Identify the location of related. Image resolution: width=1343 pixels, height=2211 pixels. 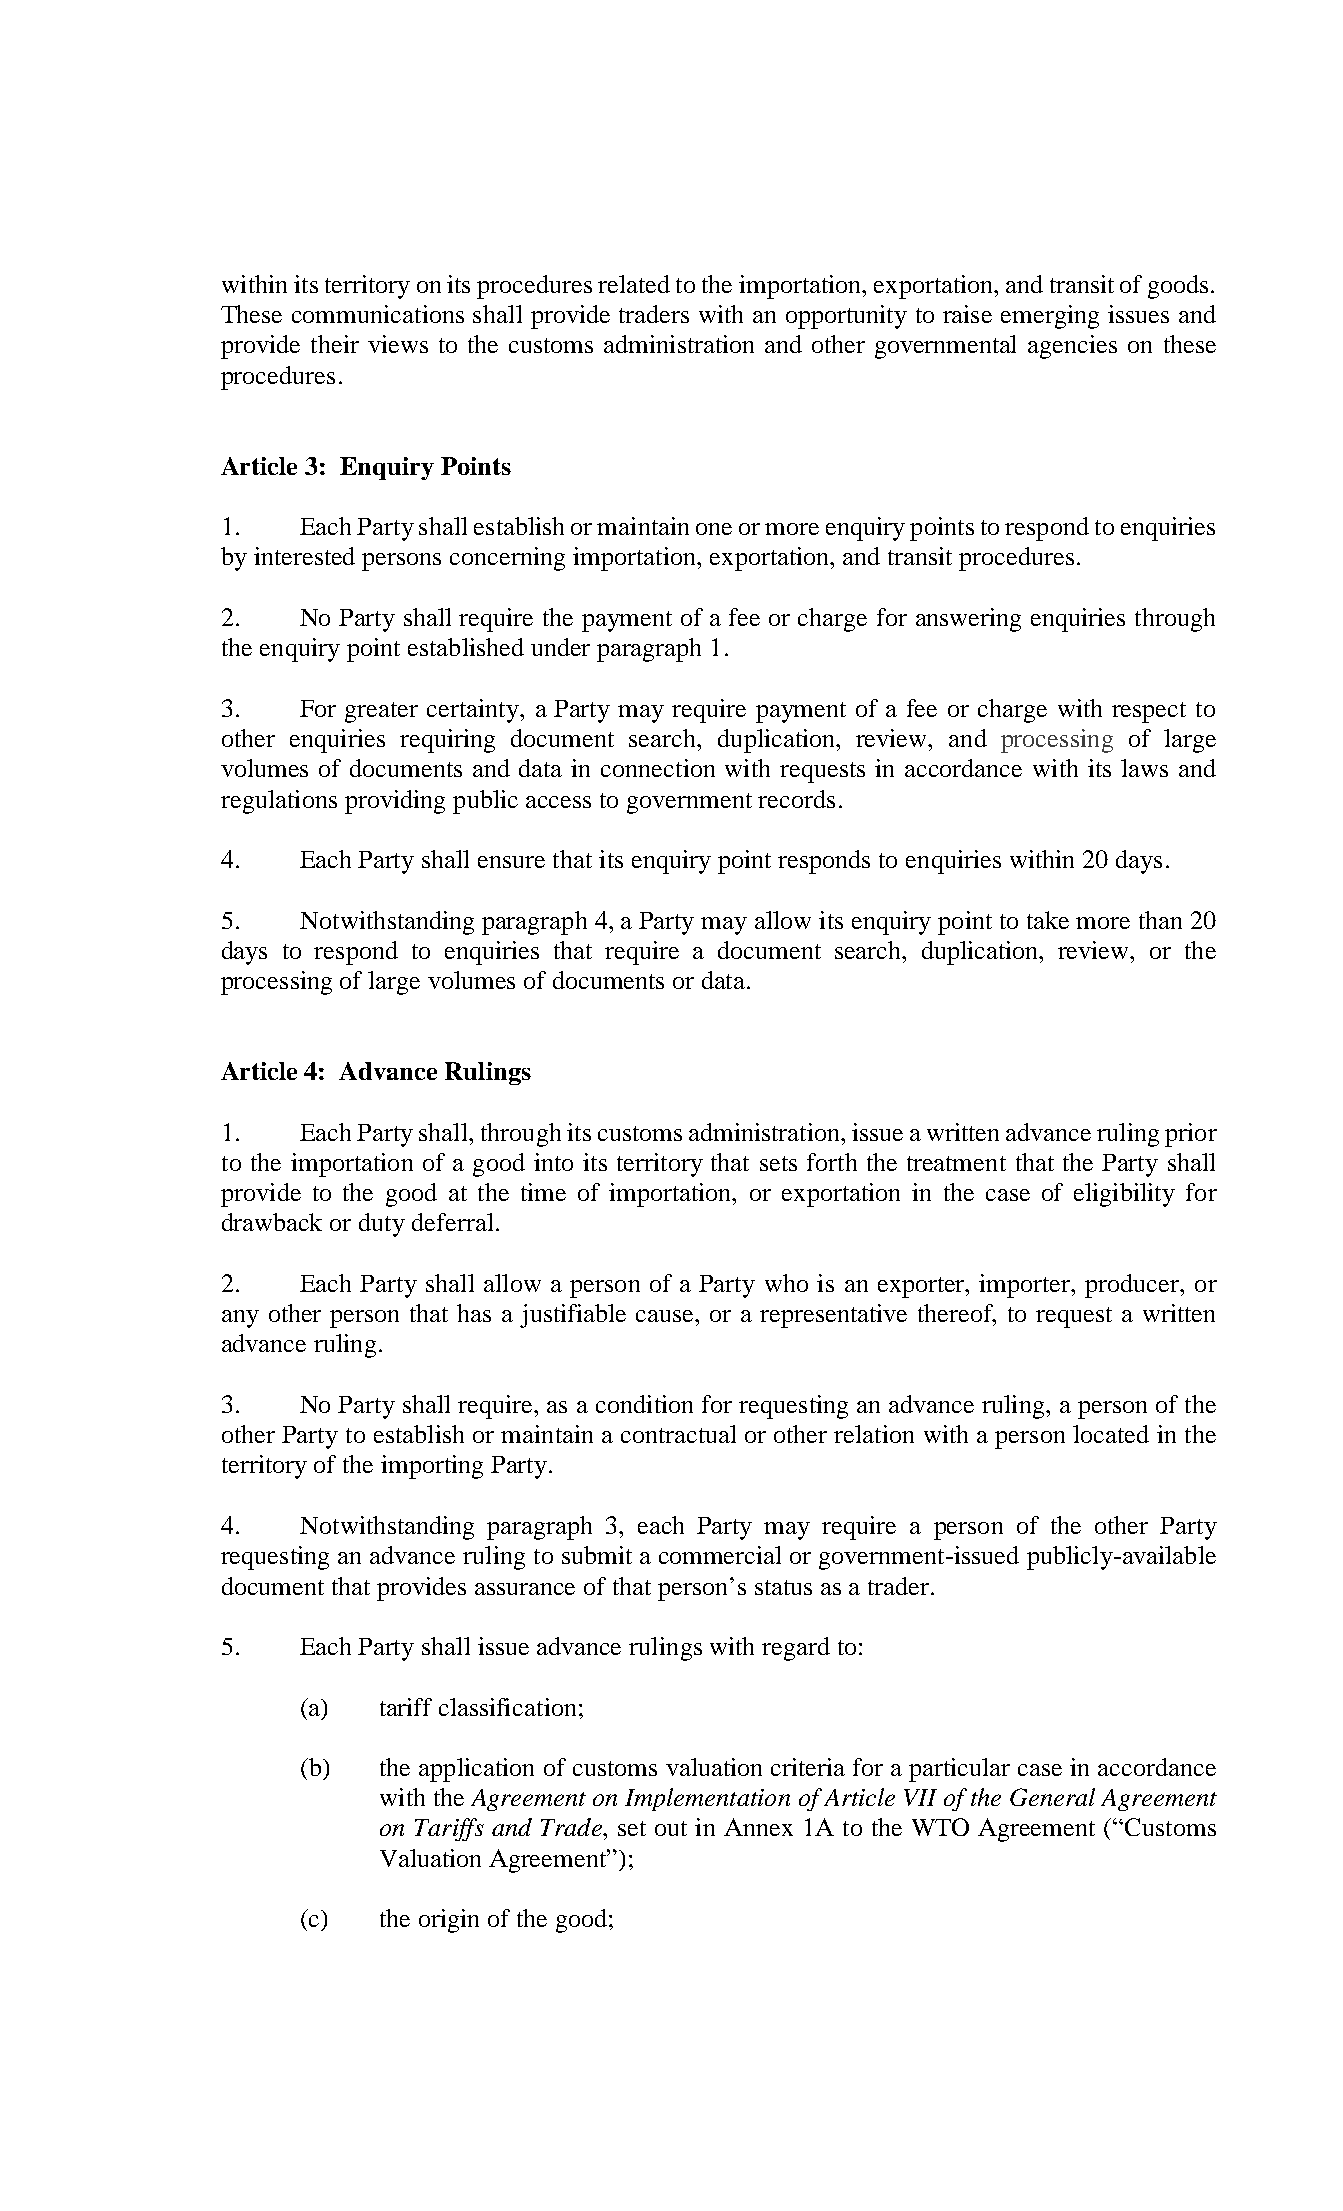
(634, 284).
